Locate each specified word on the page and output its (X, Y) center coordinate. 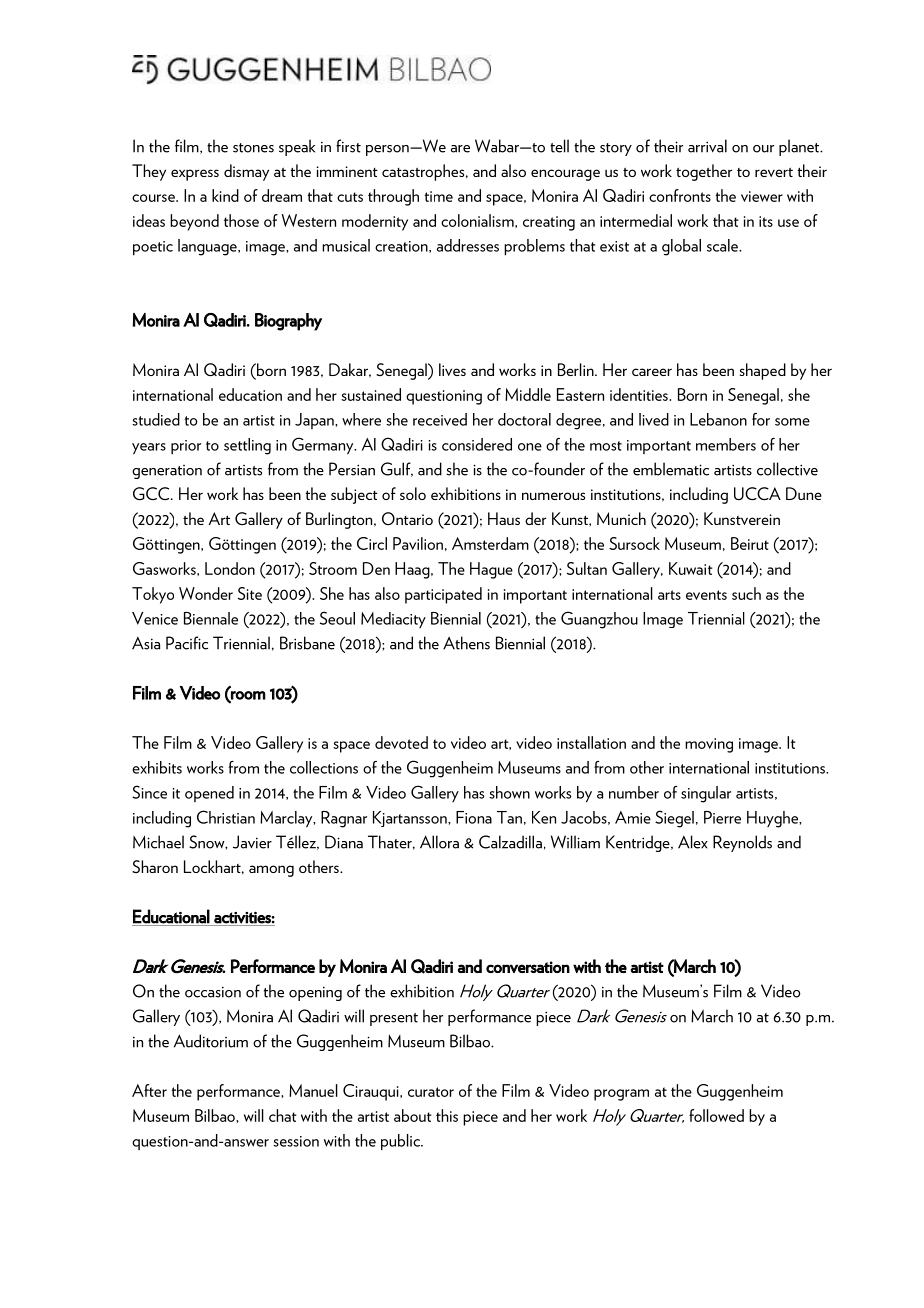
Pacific (187, 643)
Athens (466, 643)
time (438, 196)
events (706, 595)
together (704, 172)
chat (283, 1115)
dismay (246, 172)
